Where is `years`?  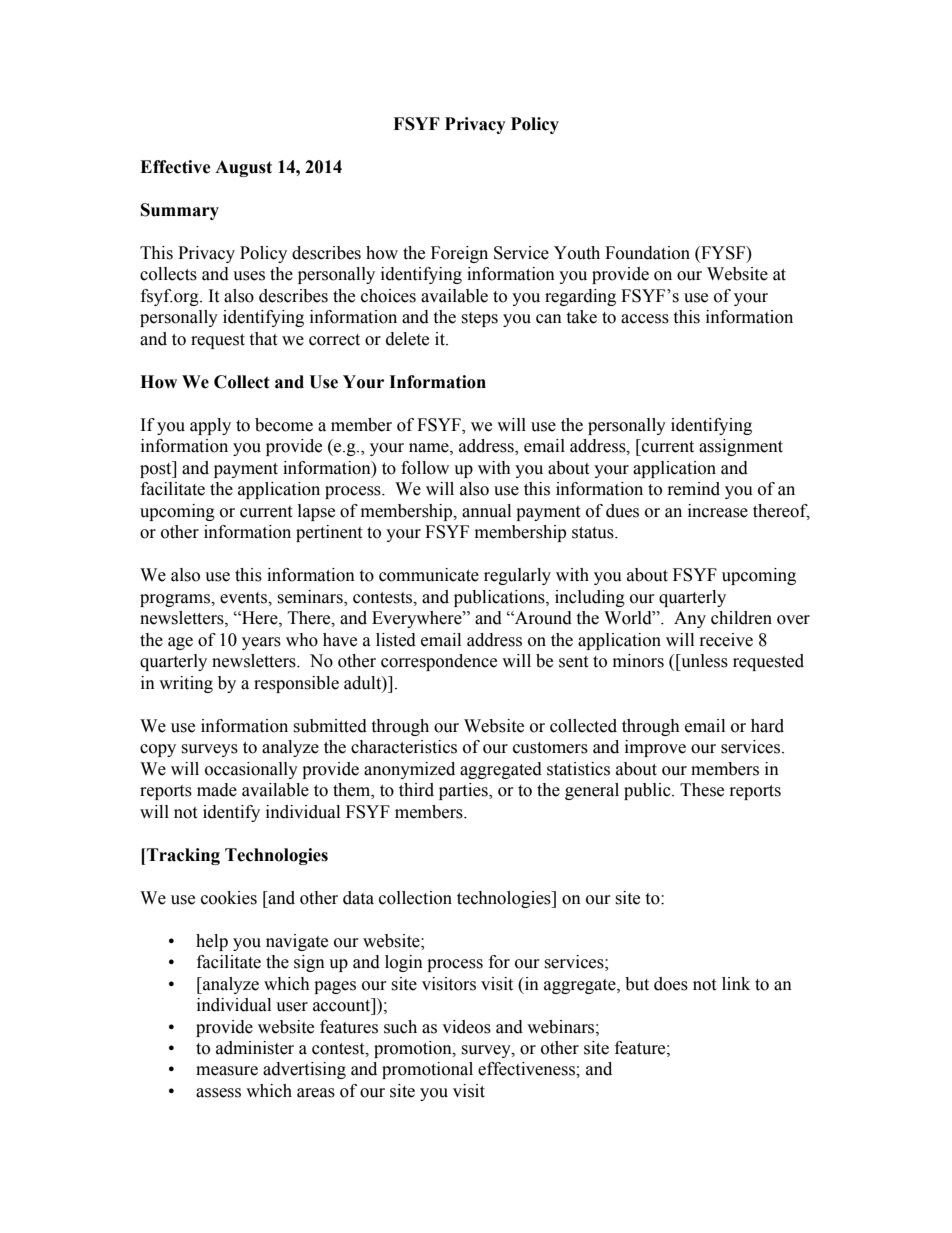 years is located at coordinates (261, 643).
